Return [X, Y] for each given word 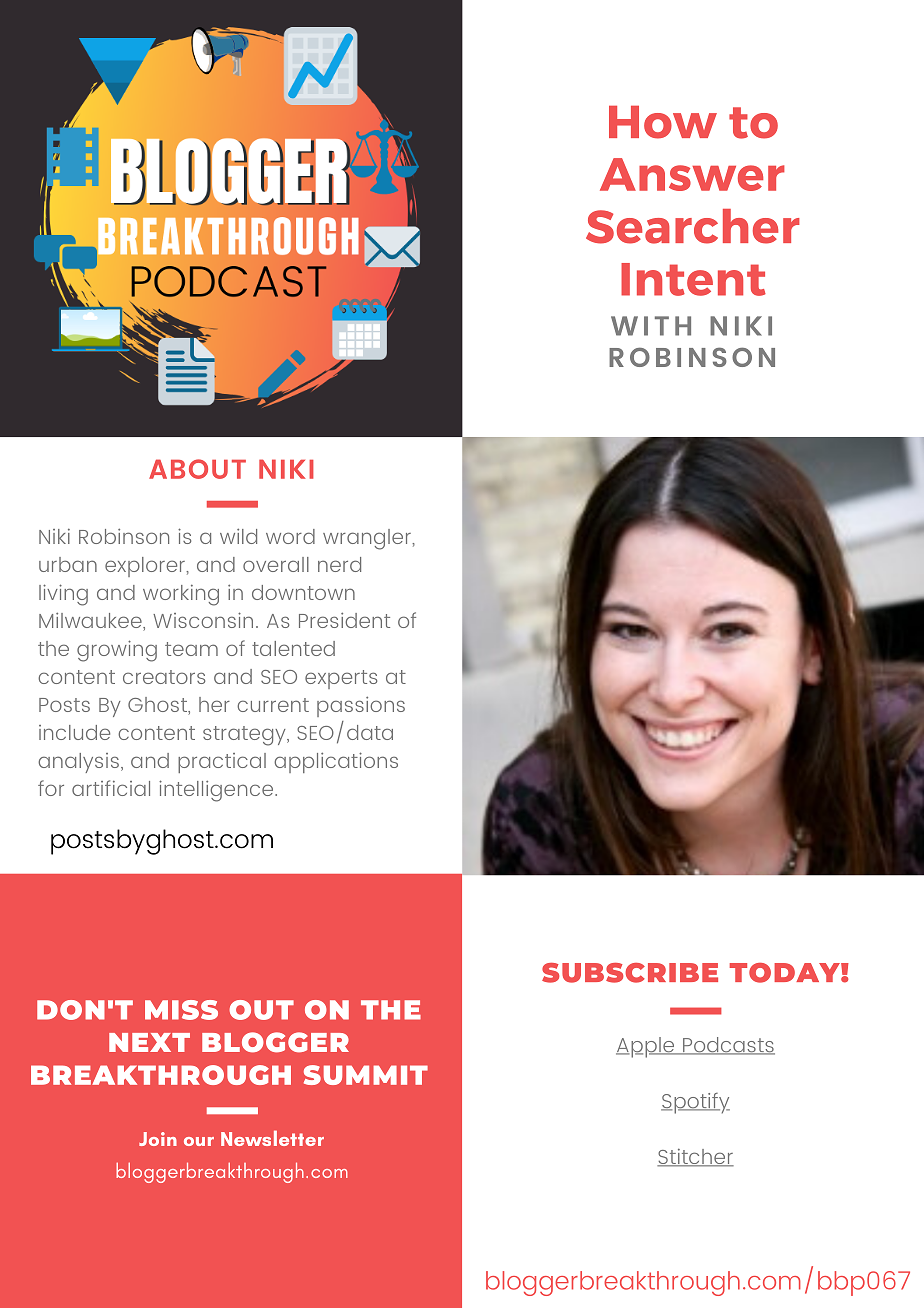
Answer [692, 174]
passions [361, 706]
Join [158, 1139]
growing [117, 651]
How [663, 122]
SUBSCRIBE [630, 973]
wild [238, 536]
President [344, 620]
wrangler [368, 539]
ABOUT [197, 469]
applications [336, 762]
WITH [651, 326]
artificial [111, 788]
